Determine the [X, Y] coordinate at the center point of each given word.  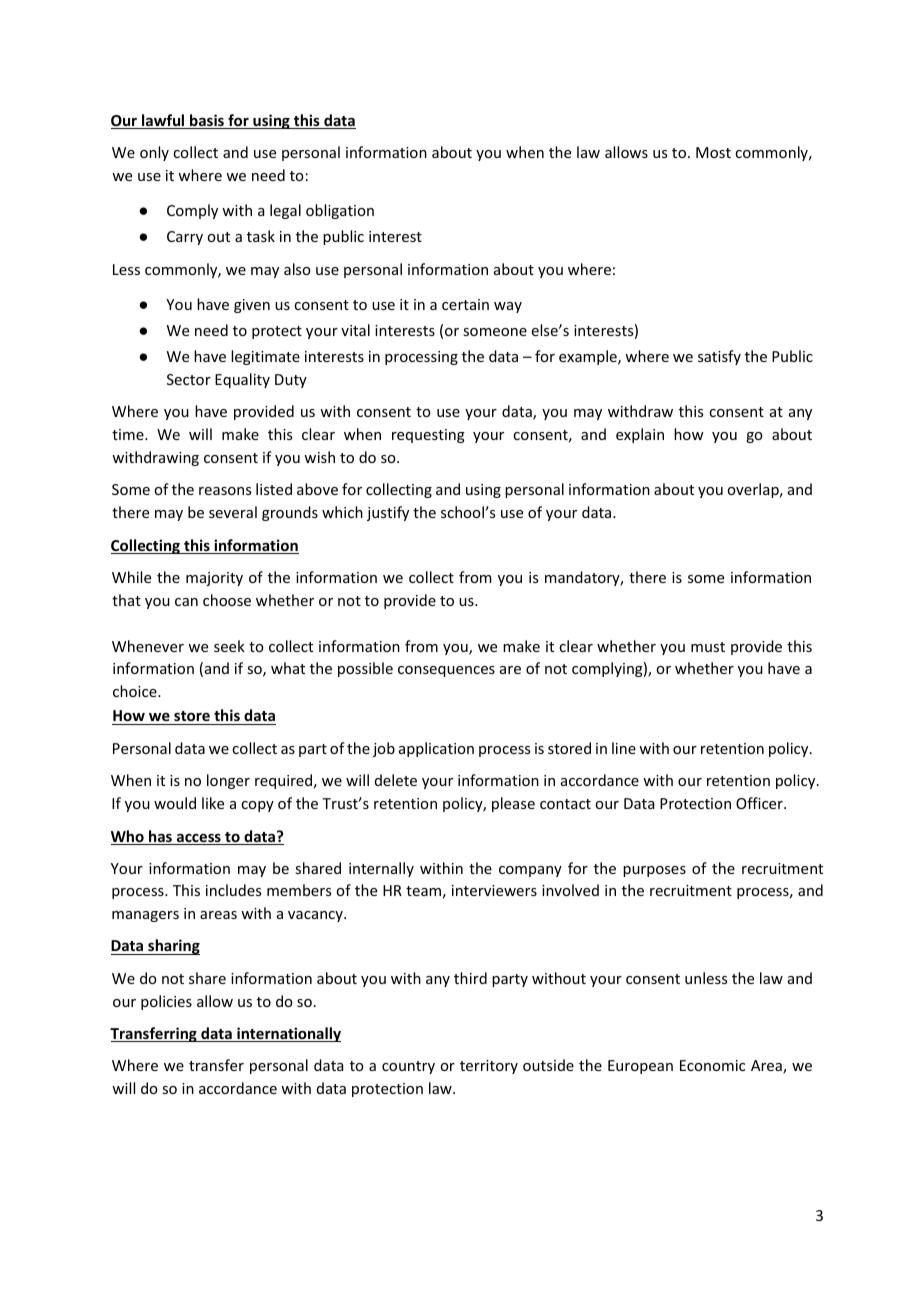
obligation [340, 211]
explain [640, 435]
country [408, 1067]
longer [228, 781]
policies [166, 1002]
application [436, 749]
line [624, 748]
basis [207, 121]
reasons [225, 491]
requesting [428, 436]
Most [713, 152]
